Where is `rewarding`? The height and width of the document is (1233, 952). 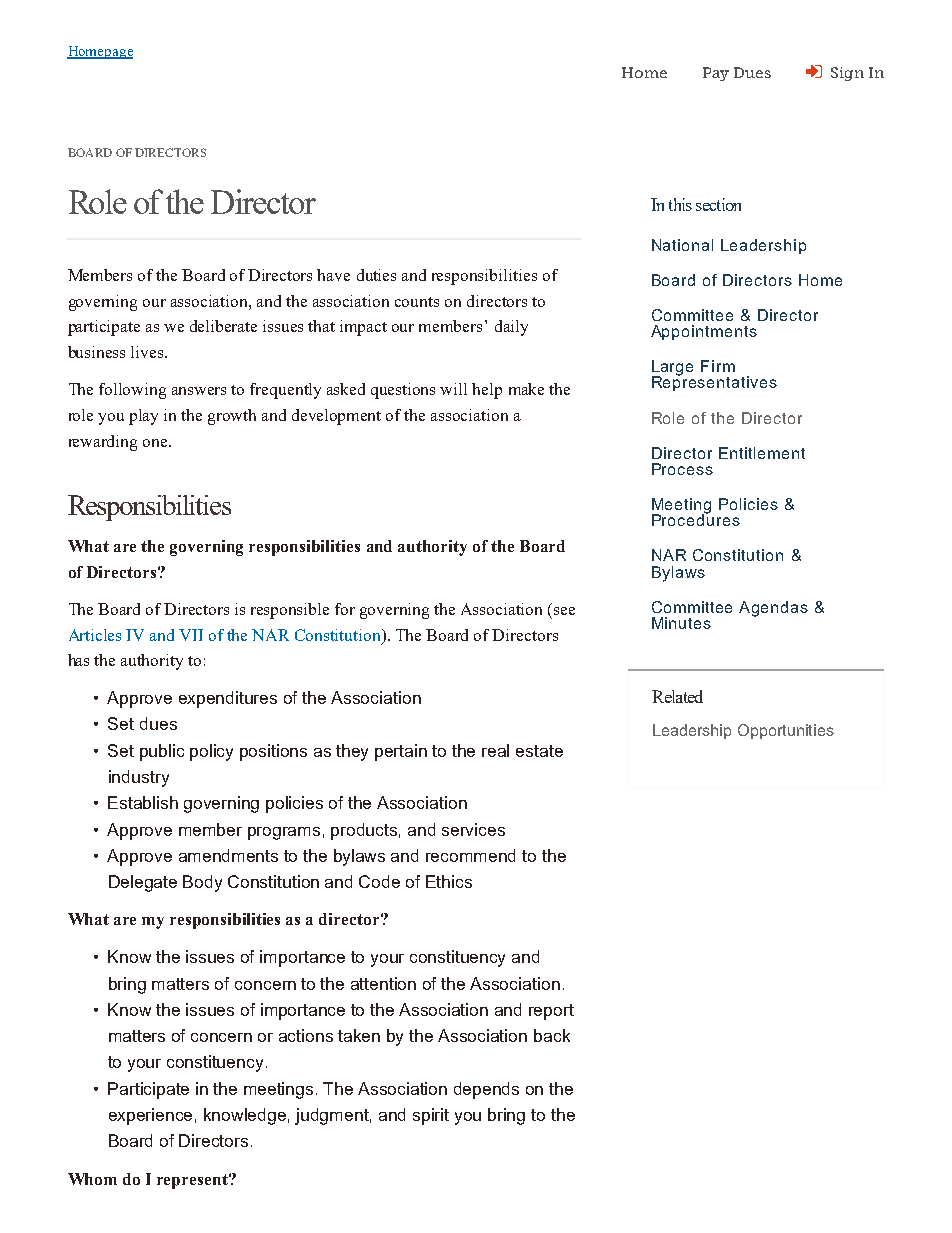
rewarding is located at coordinates (103, 443).
